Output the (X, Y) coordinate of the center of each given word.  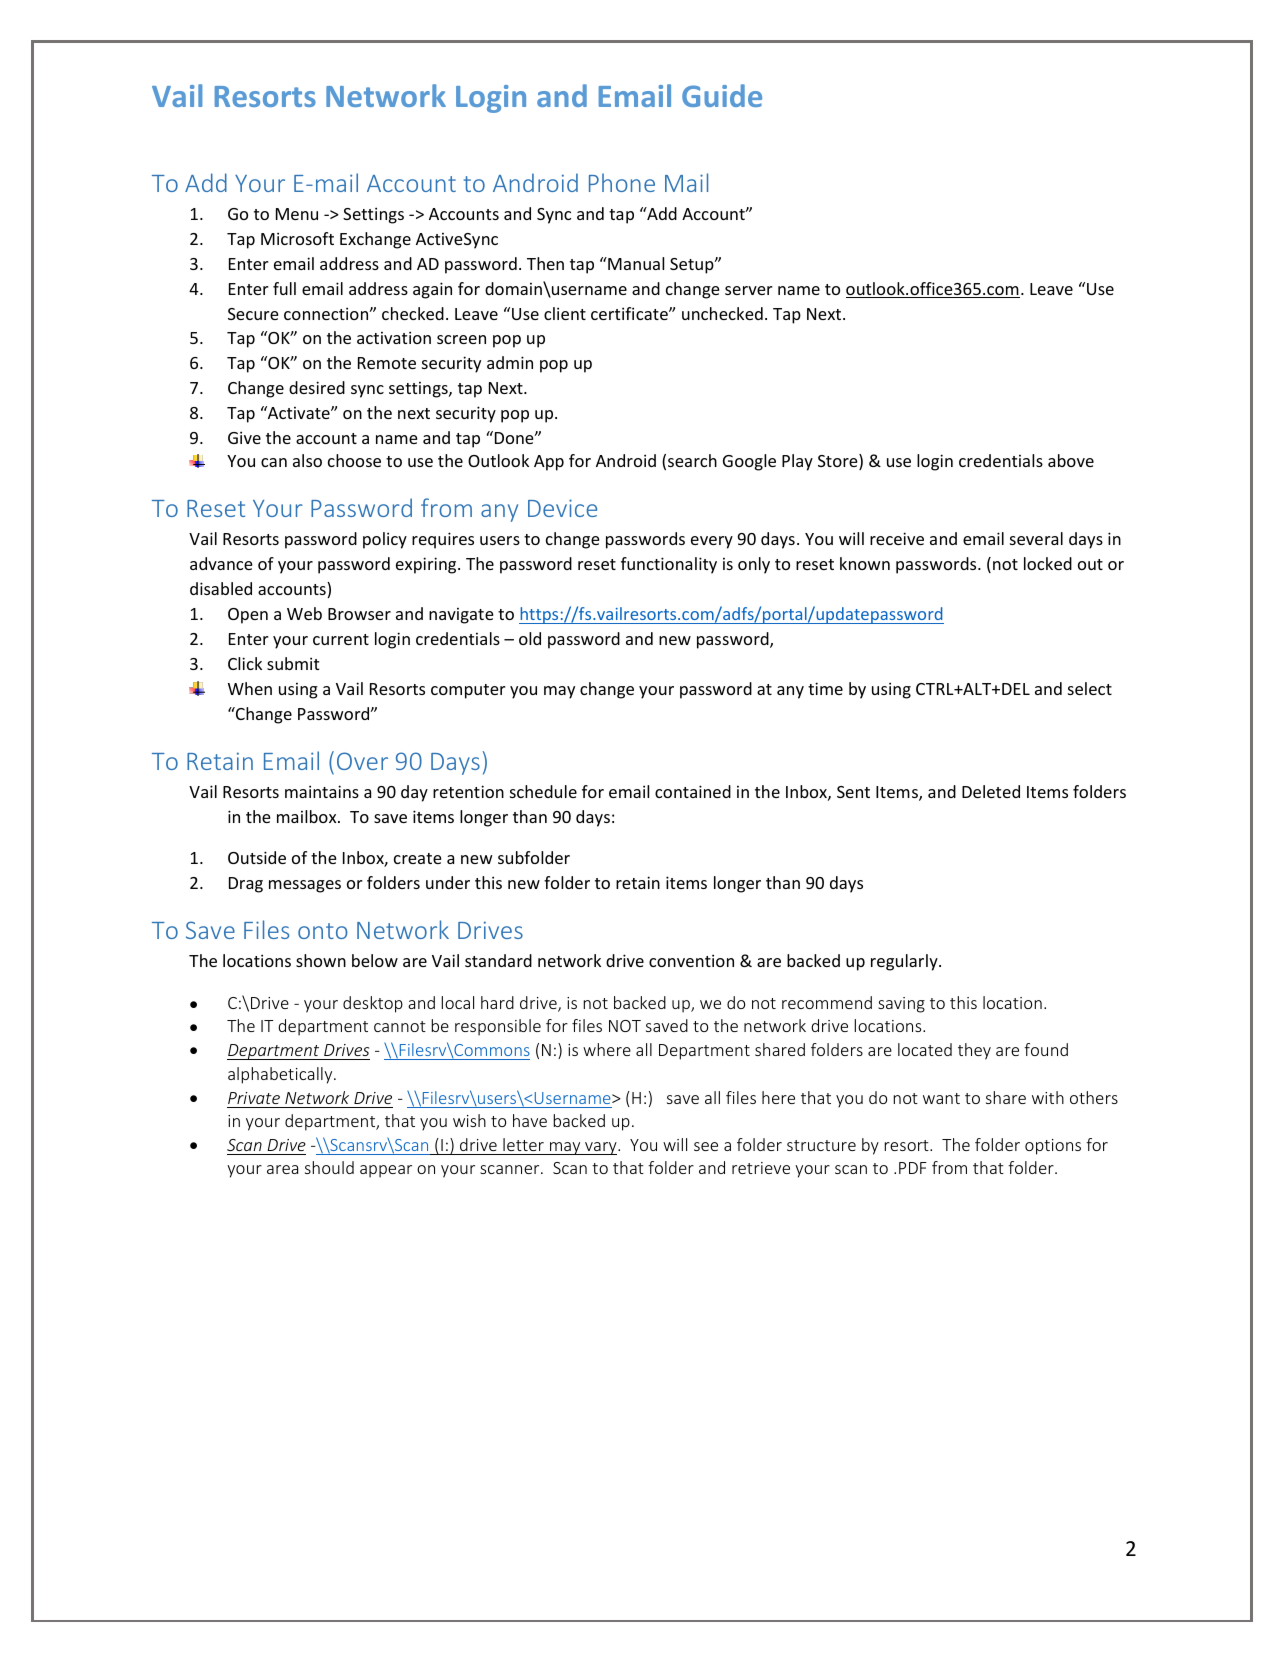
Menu (297, 214)
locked (1048, 563)
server (749, 290)
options (1053, 1147)
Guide (722, 95)
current (341, 639)
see (706, 1146)
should (329, 1167)
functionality (669, 565)
